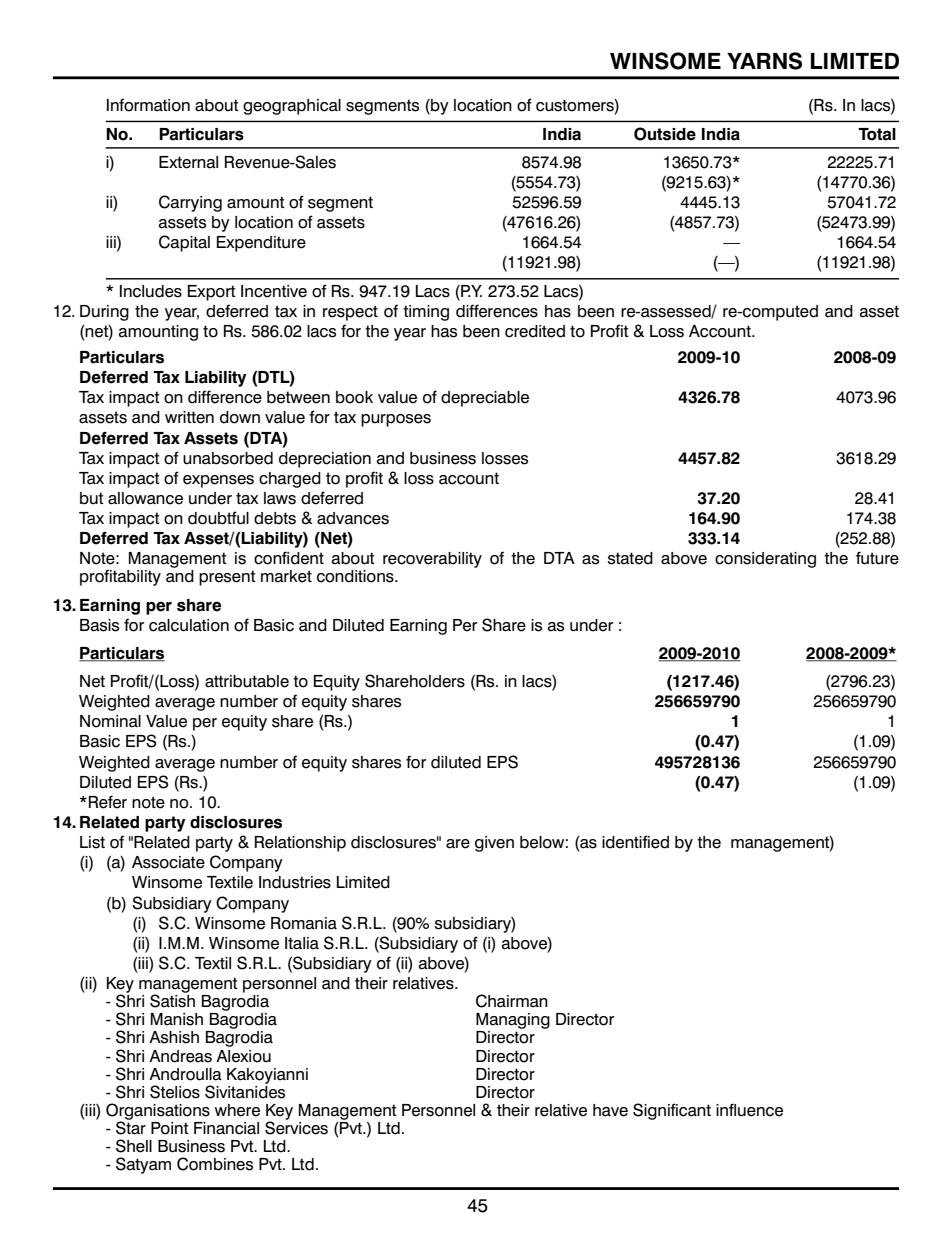  I want to click on Information, so click(148, 105).
